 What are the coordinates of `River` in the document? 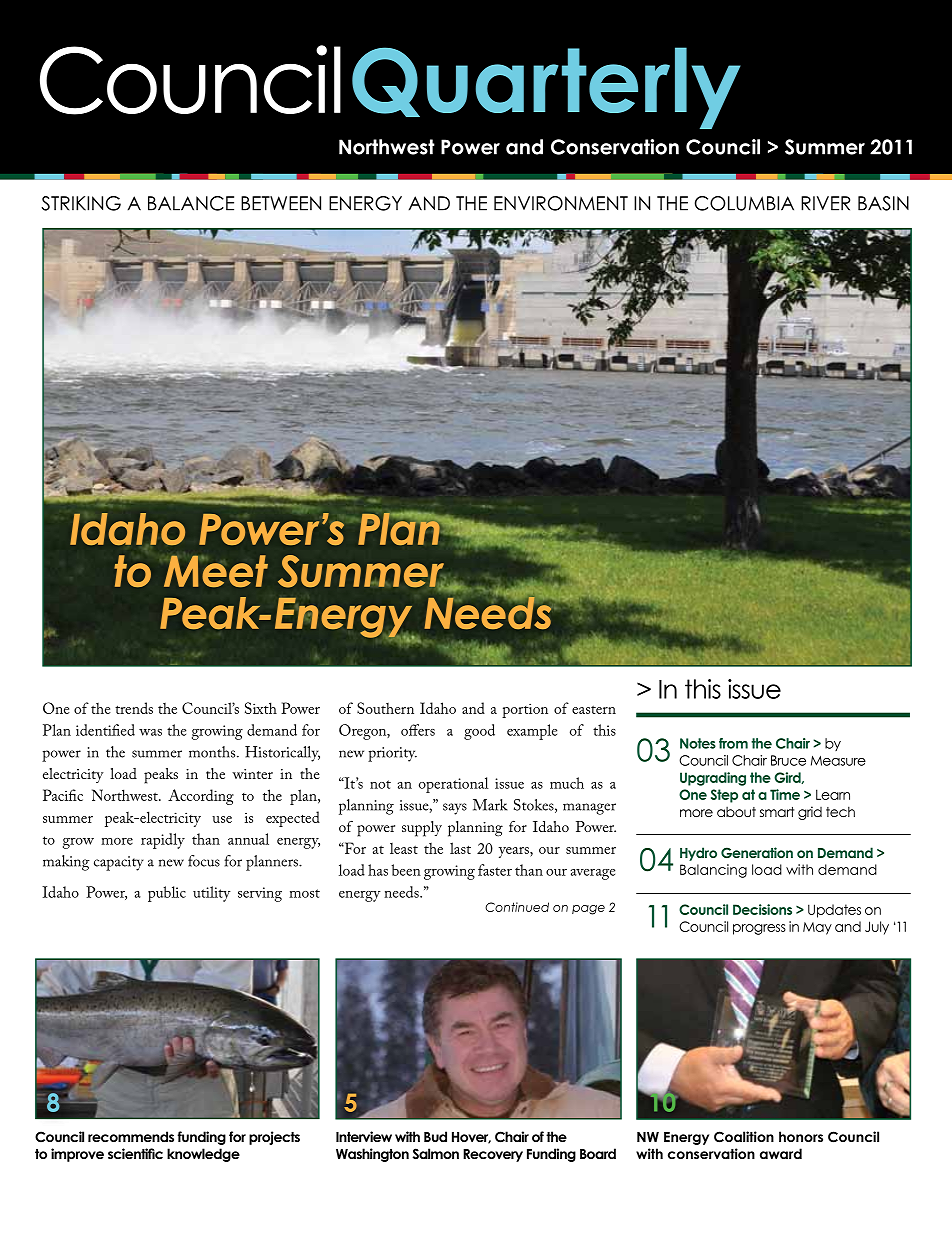 It's located at (825, 203).
